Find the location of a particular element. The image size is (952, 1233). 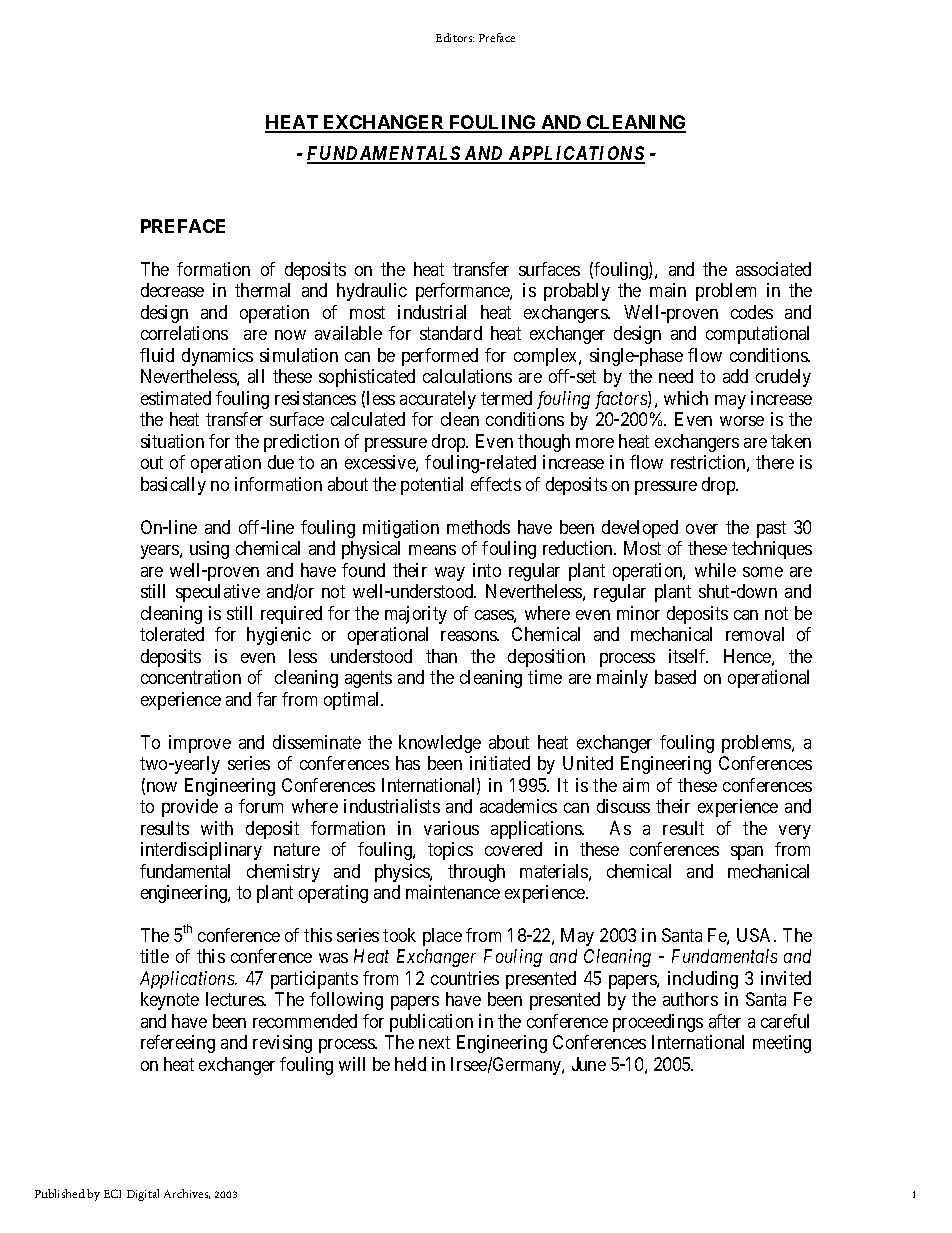

topics is located at coordinates (450, 851).
